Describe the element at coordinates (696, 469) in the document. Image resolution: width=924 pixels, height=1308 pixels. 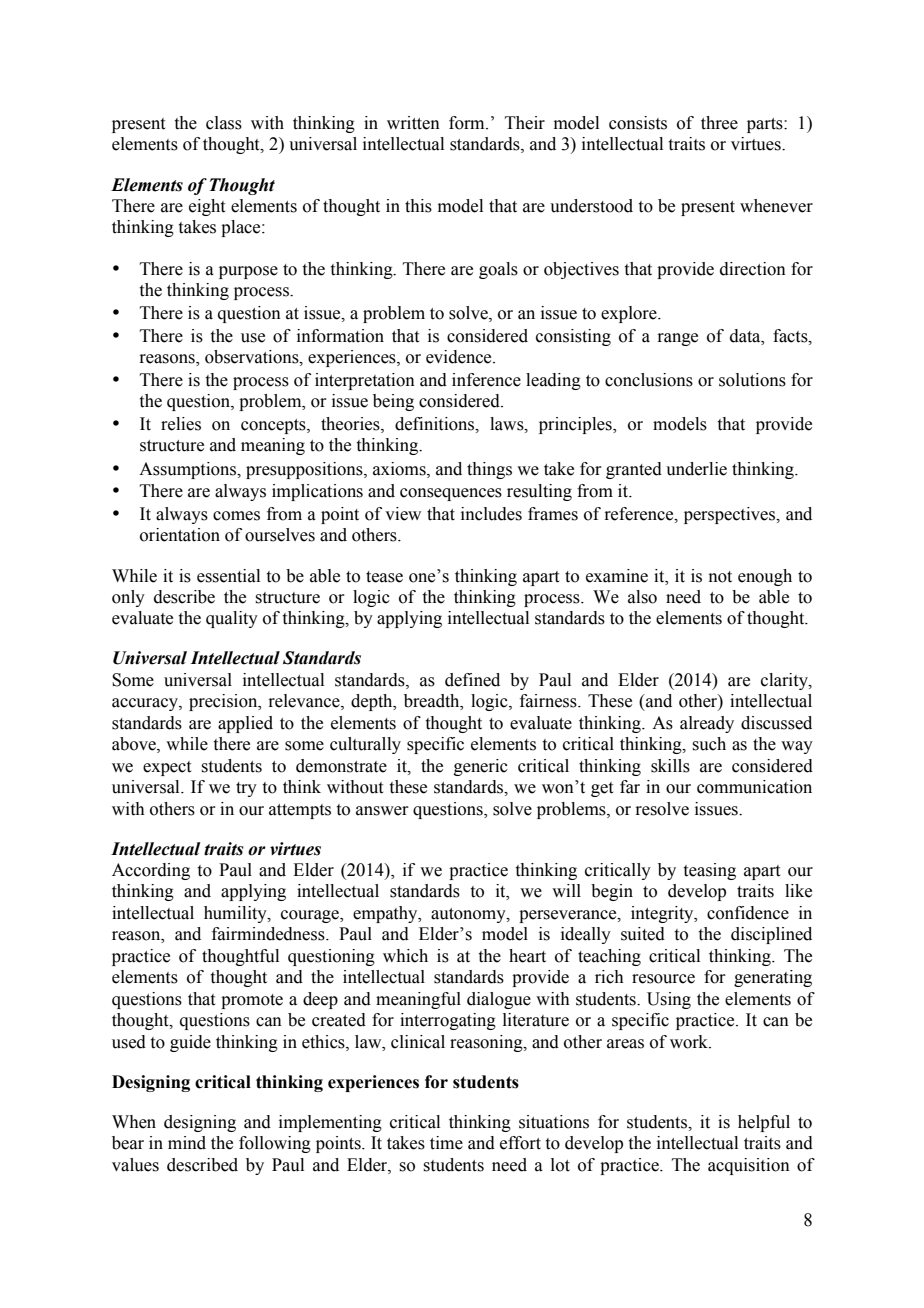
I see `underlie` at that location.
